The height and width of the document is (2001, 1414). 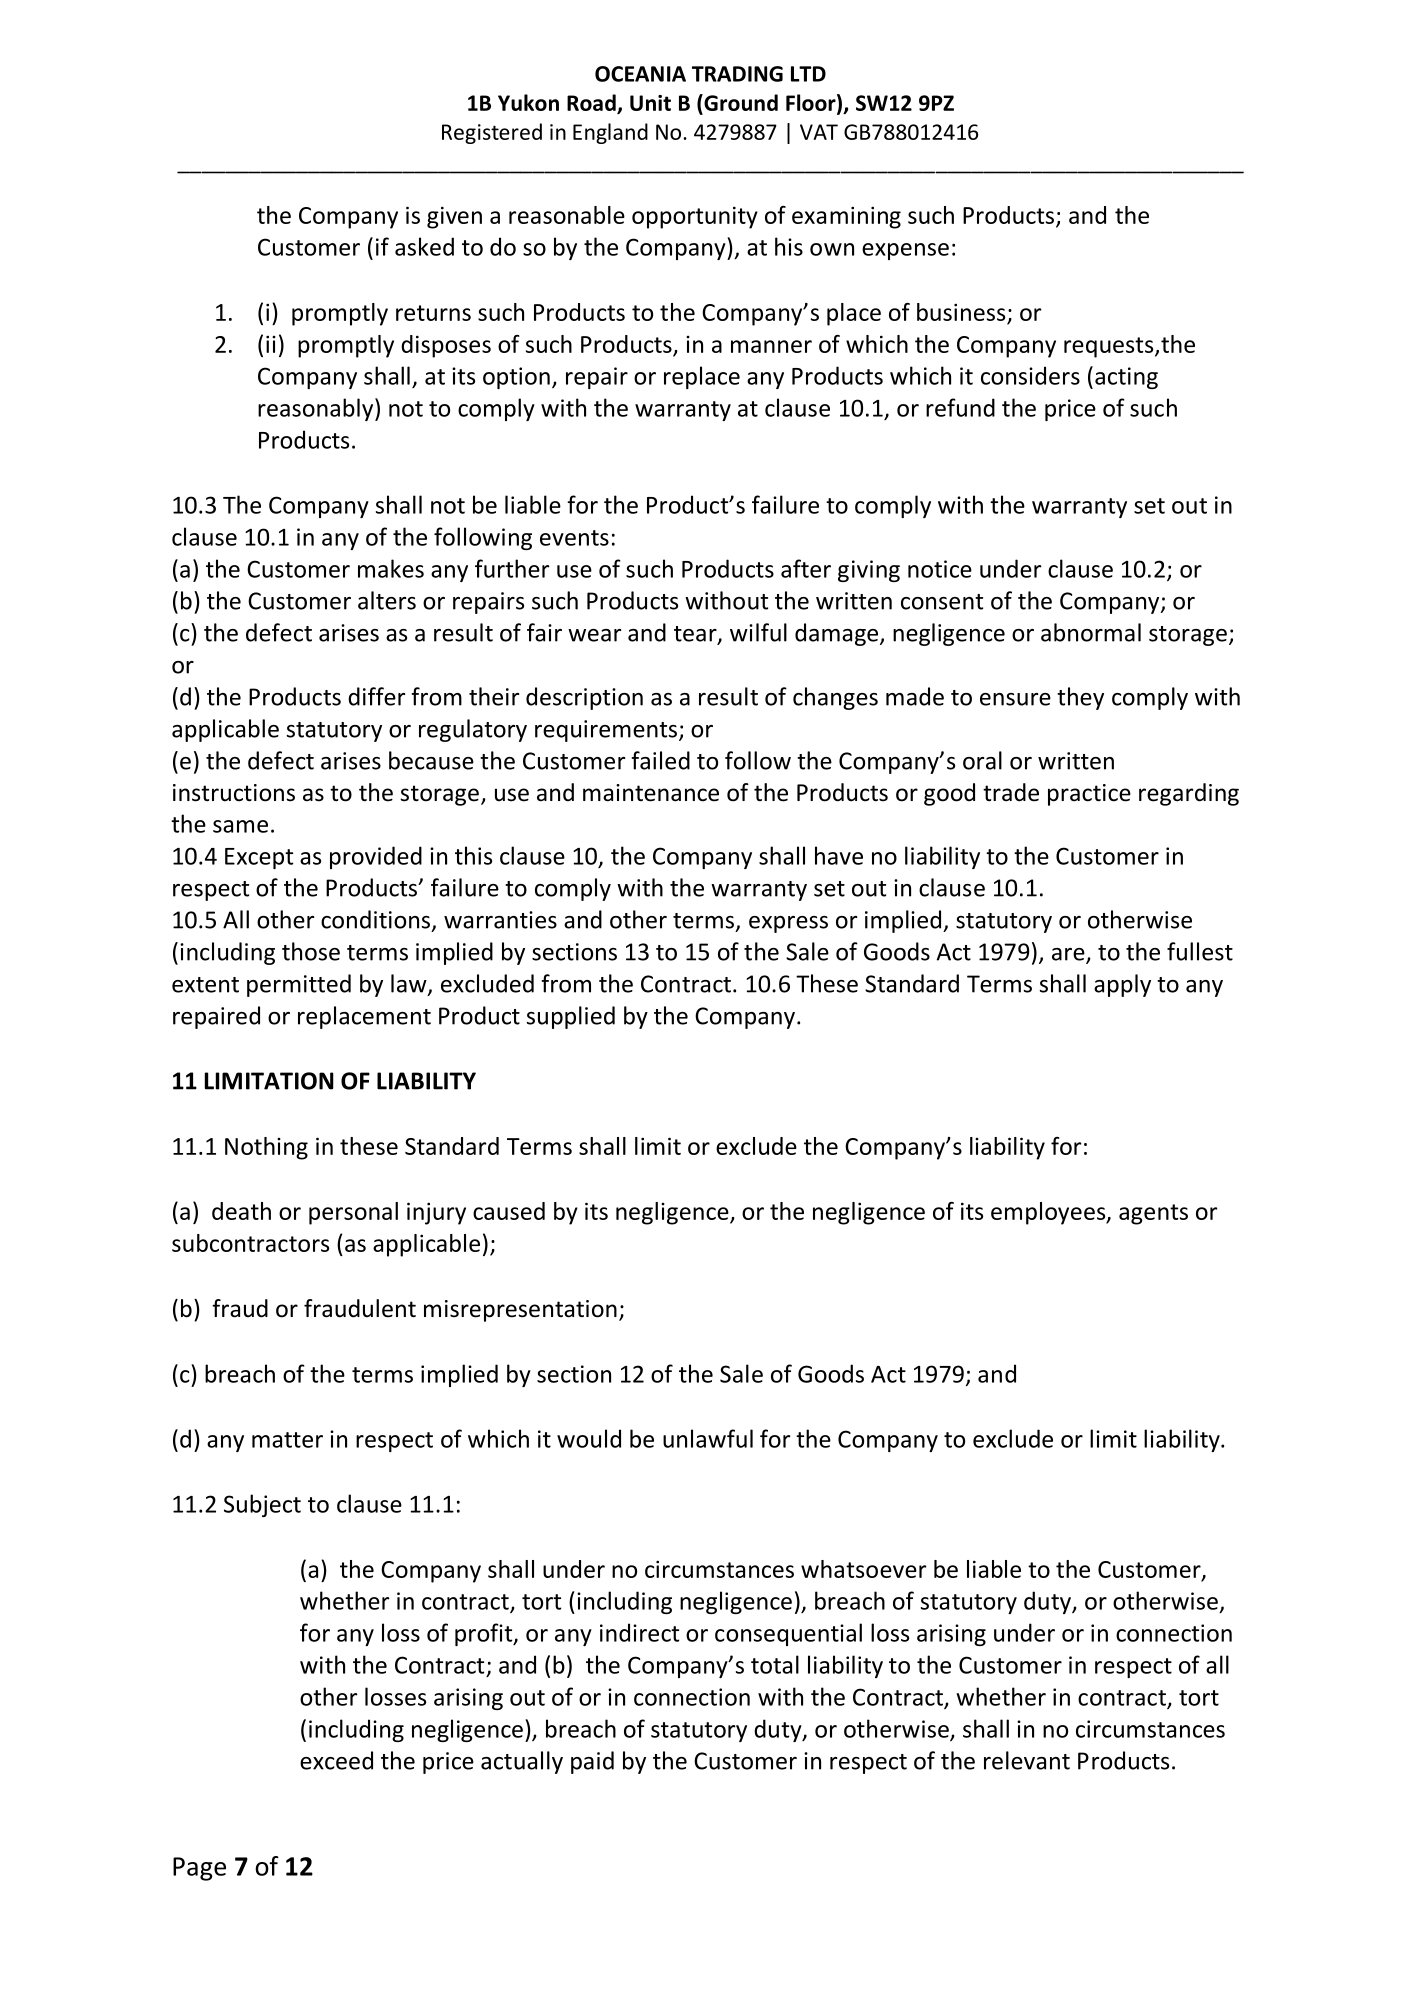 I want to click on employees, so click(x=1049, y=1213).
